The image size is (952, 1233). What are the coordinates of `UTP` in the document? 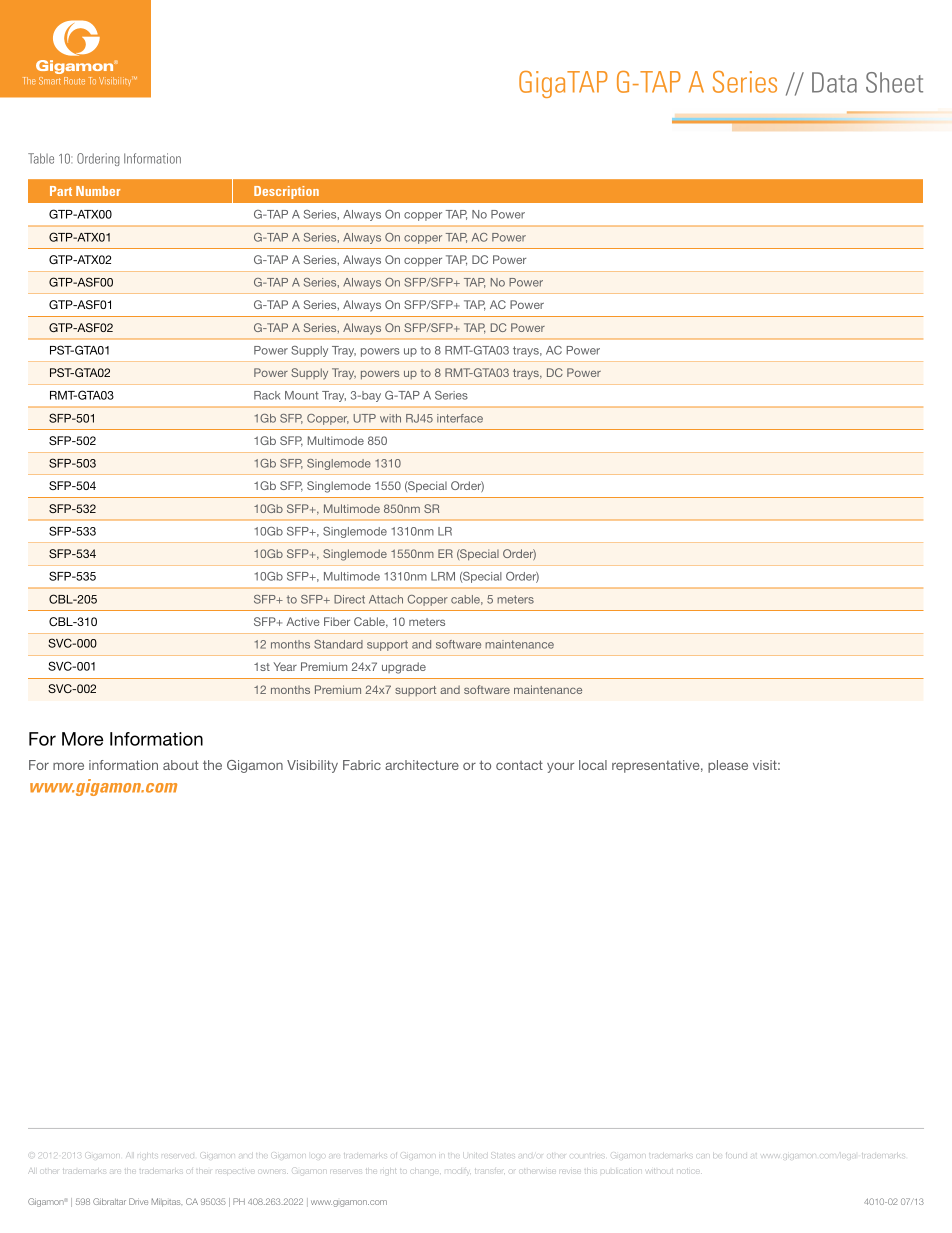 It's located at (364, 418).
